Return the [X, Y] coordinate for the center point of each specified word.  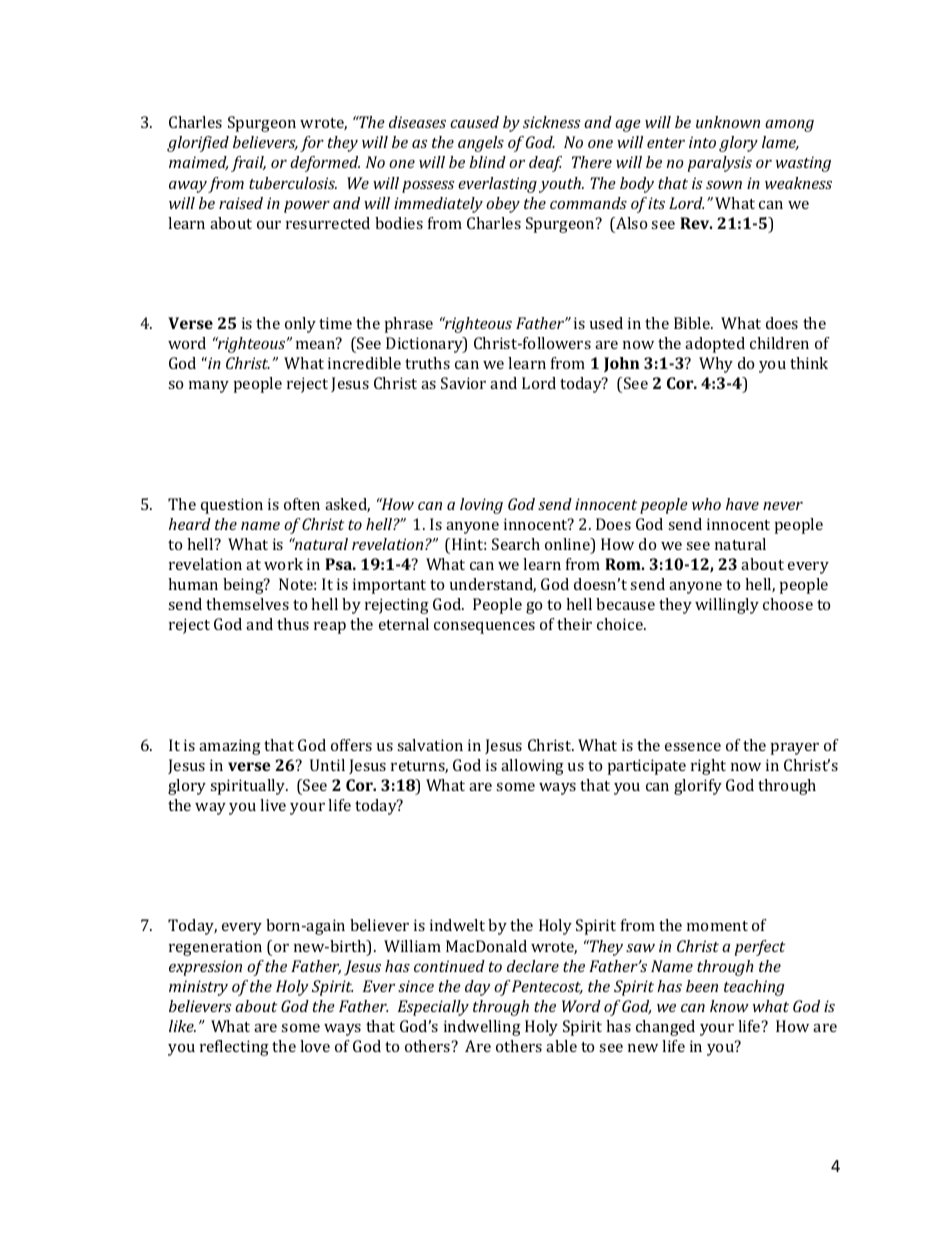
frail [248, 164]
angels [481, 144]
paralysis [720, 164]
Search [516, 544]
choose [788, 604]
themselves [247, 604]
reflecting [234, 1048]
